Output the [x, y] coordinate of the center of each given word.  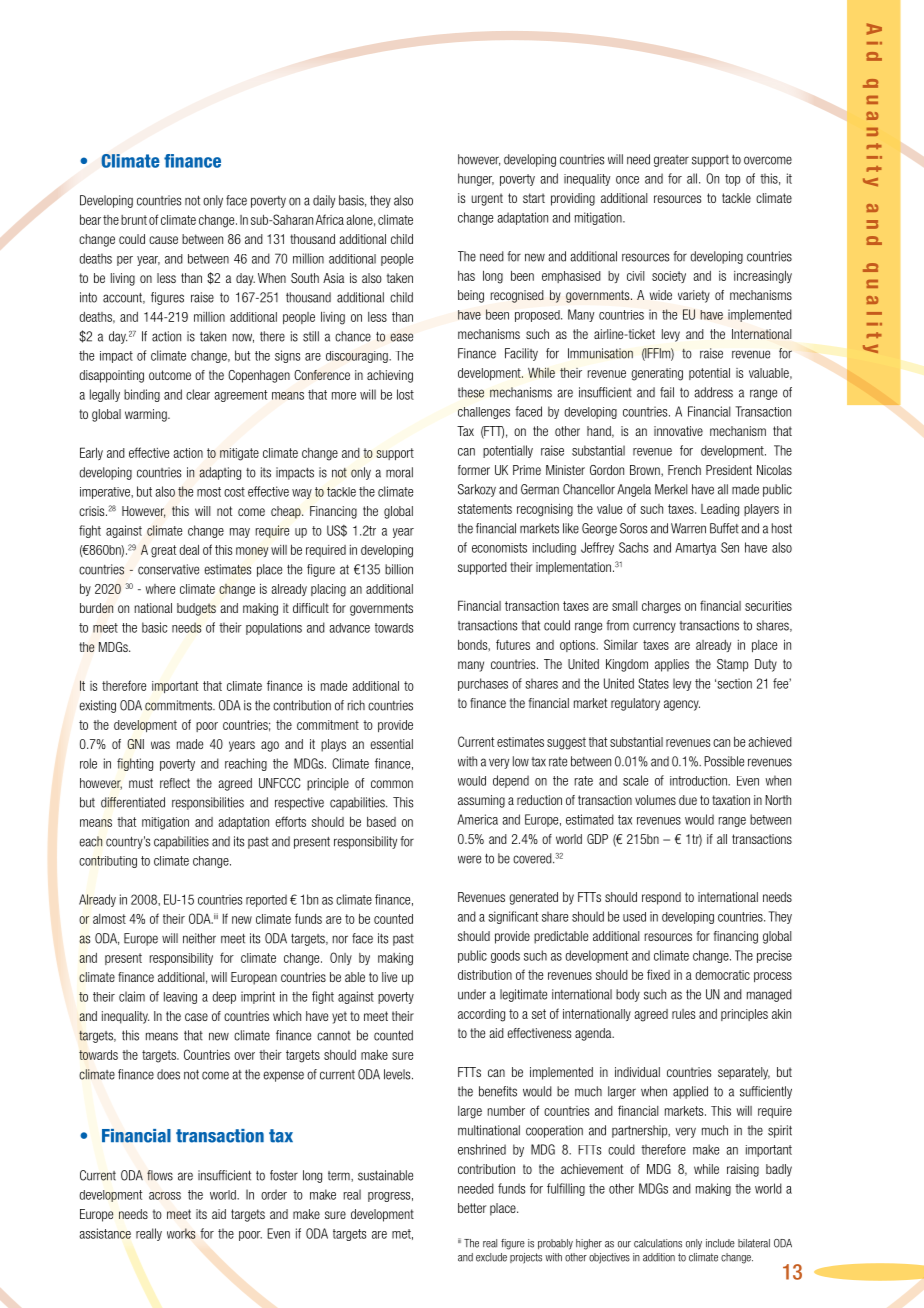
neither [199, 938]
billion [399, 569]
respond [661, 898]
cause [163, 240]
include [720, 1243]
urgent [487, 199]
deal [189, 549]
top [732, 180]
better [472, 1208]
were [469, 859]
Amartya [695, 549]
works [181, 1233]
